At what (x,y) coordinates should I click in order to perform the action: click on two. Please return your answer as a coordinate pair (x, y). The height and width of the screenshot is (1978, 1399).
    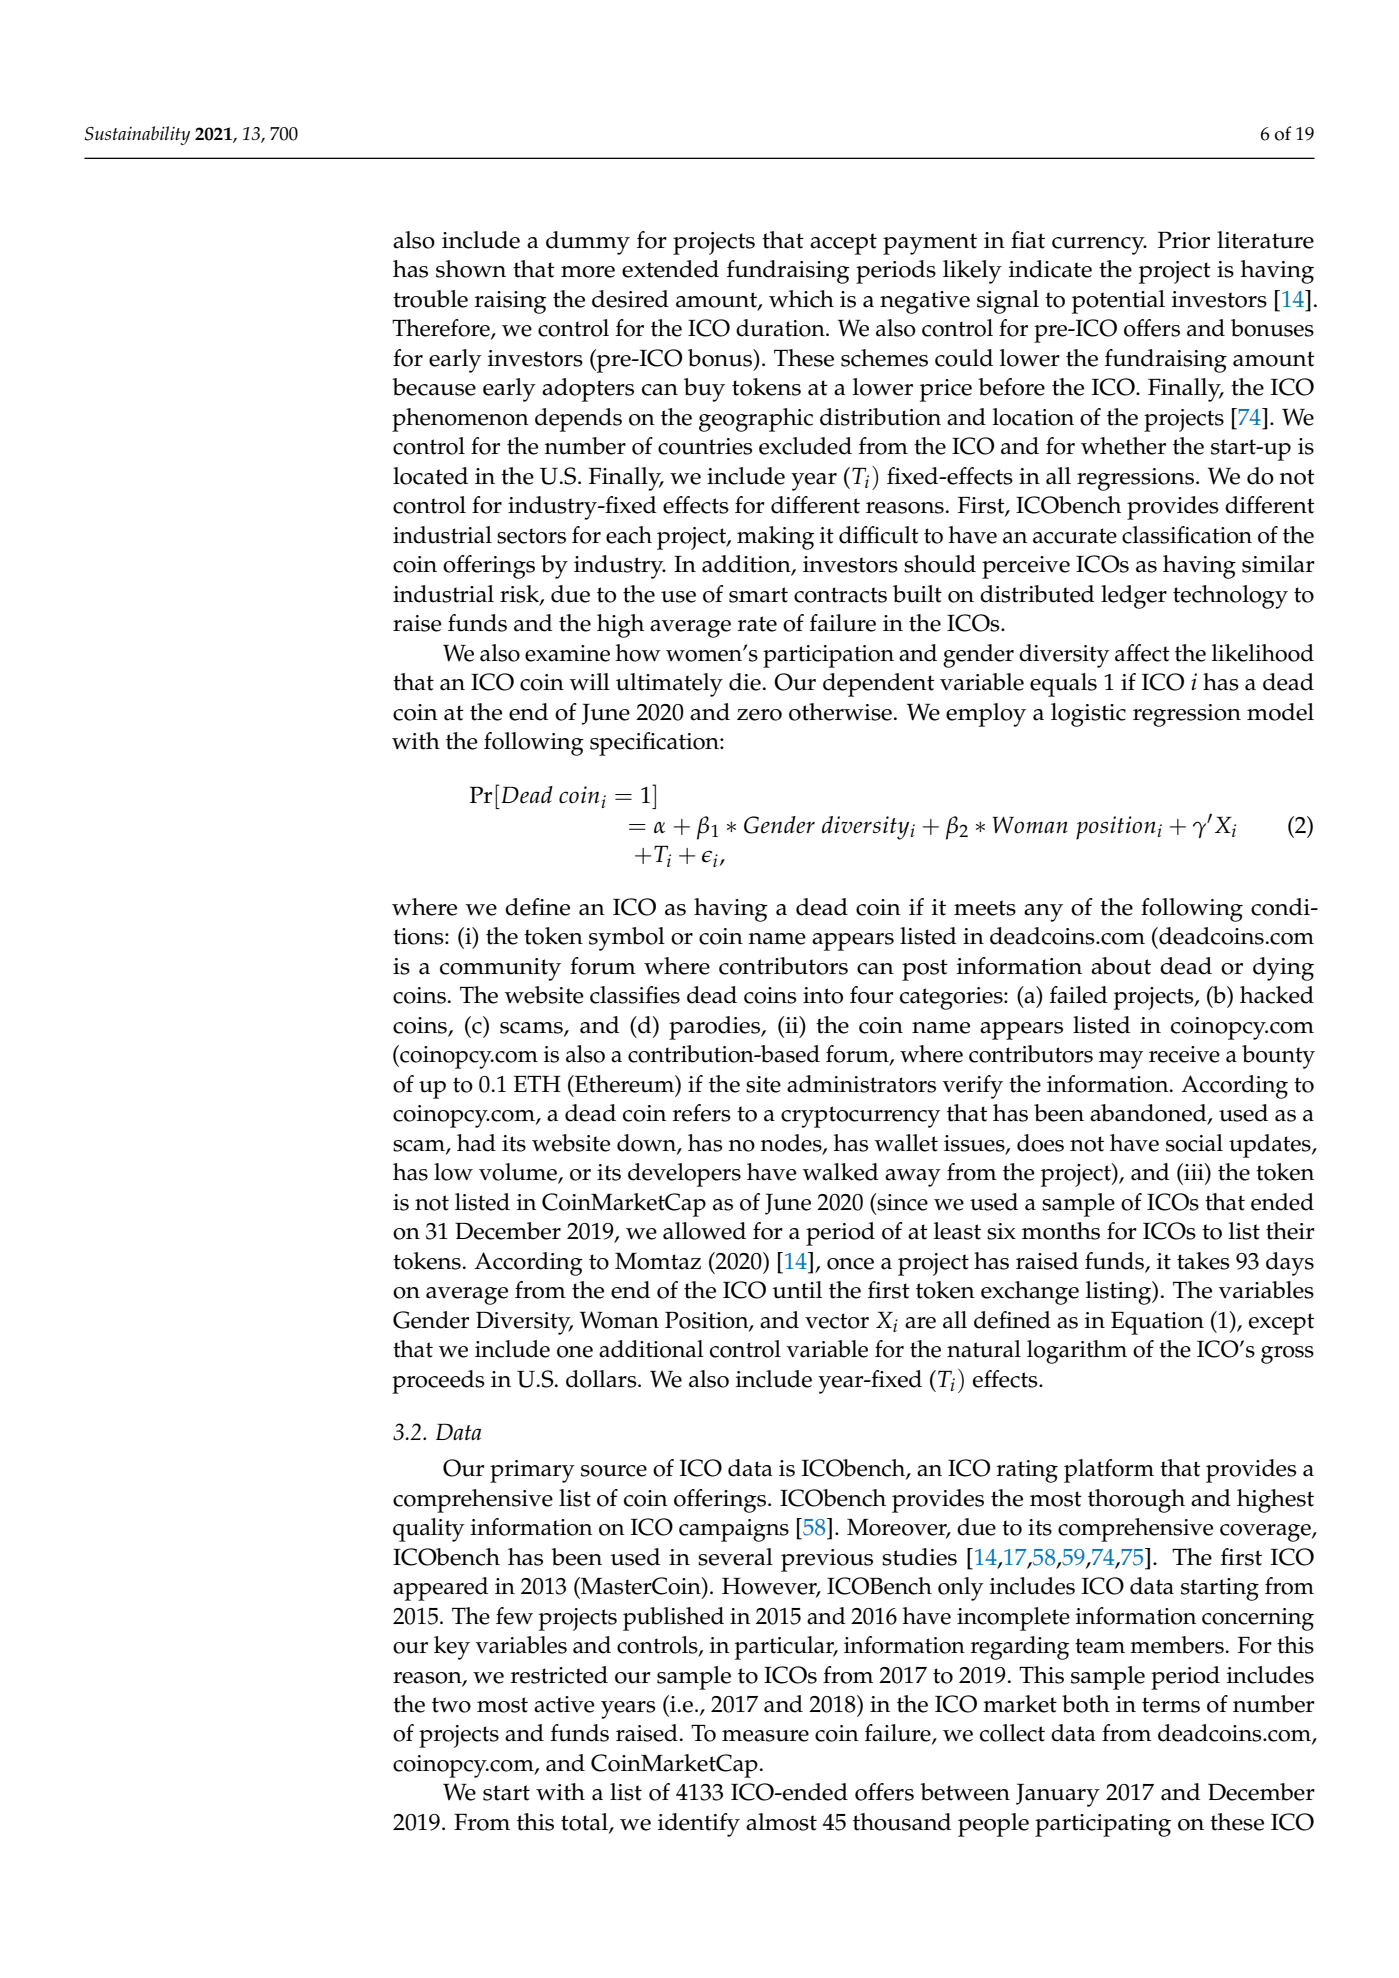
    Looking at the image, I should click on (451, 1705).
